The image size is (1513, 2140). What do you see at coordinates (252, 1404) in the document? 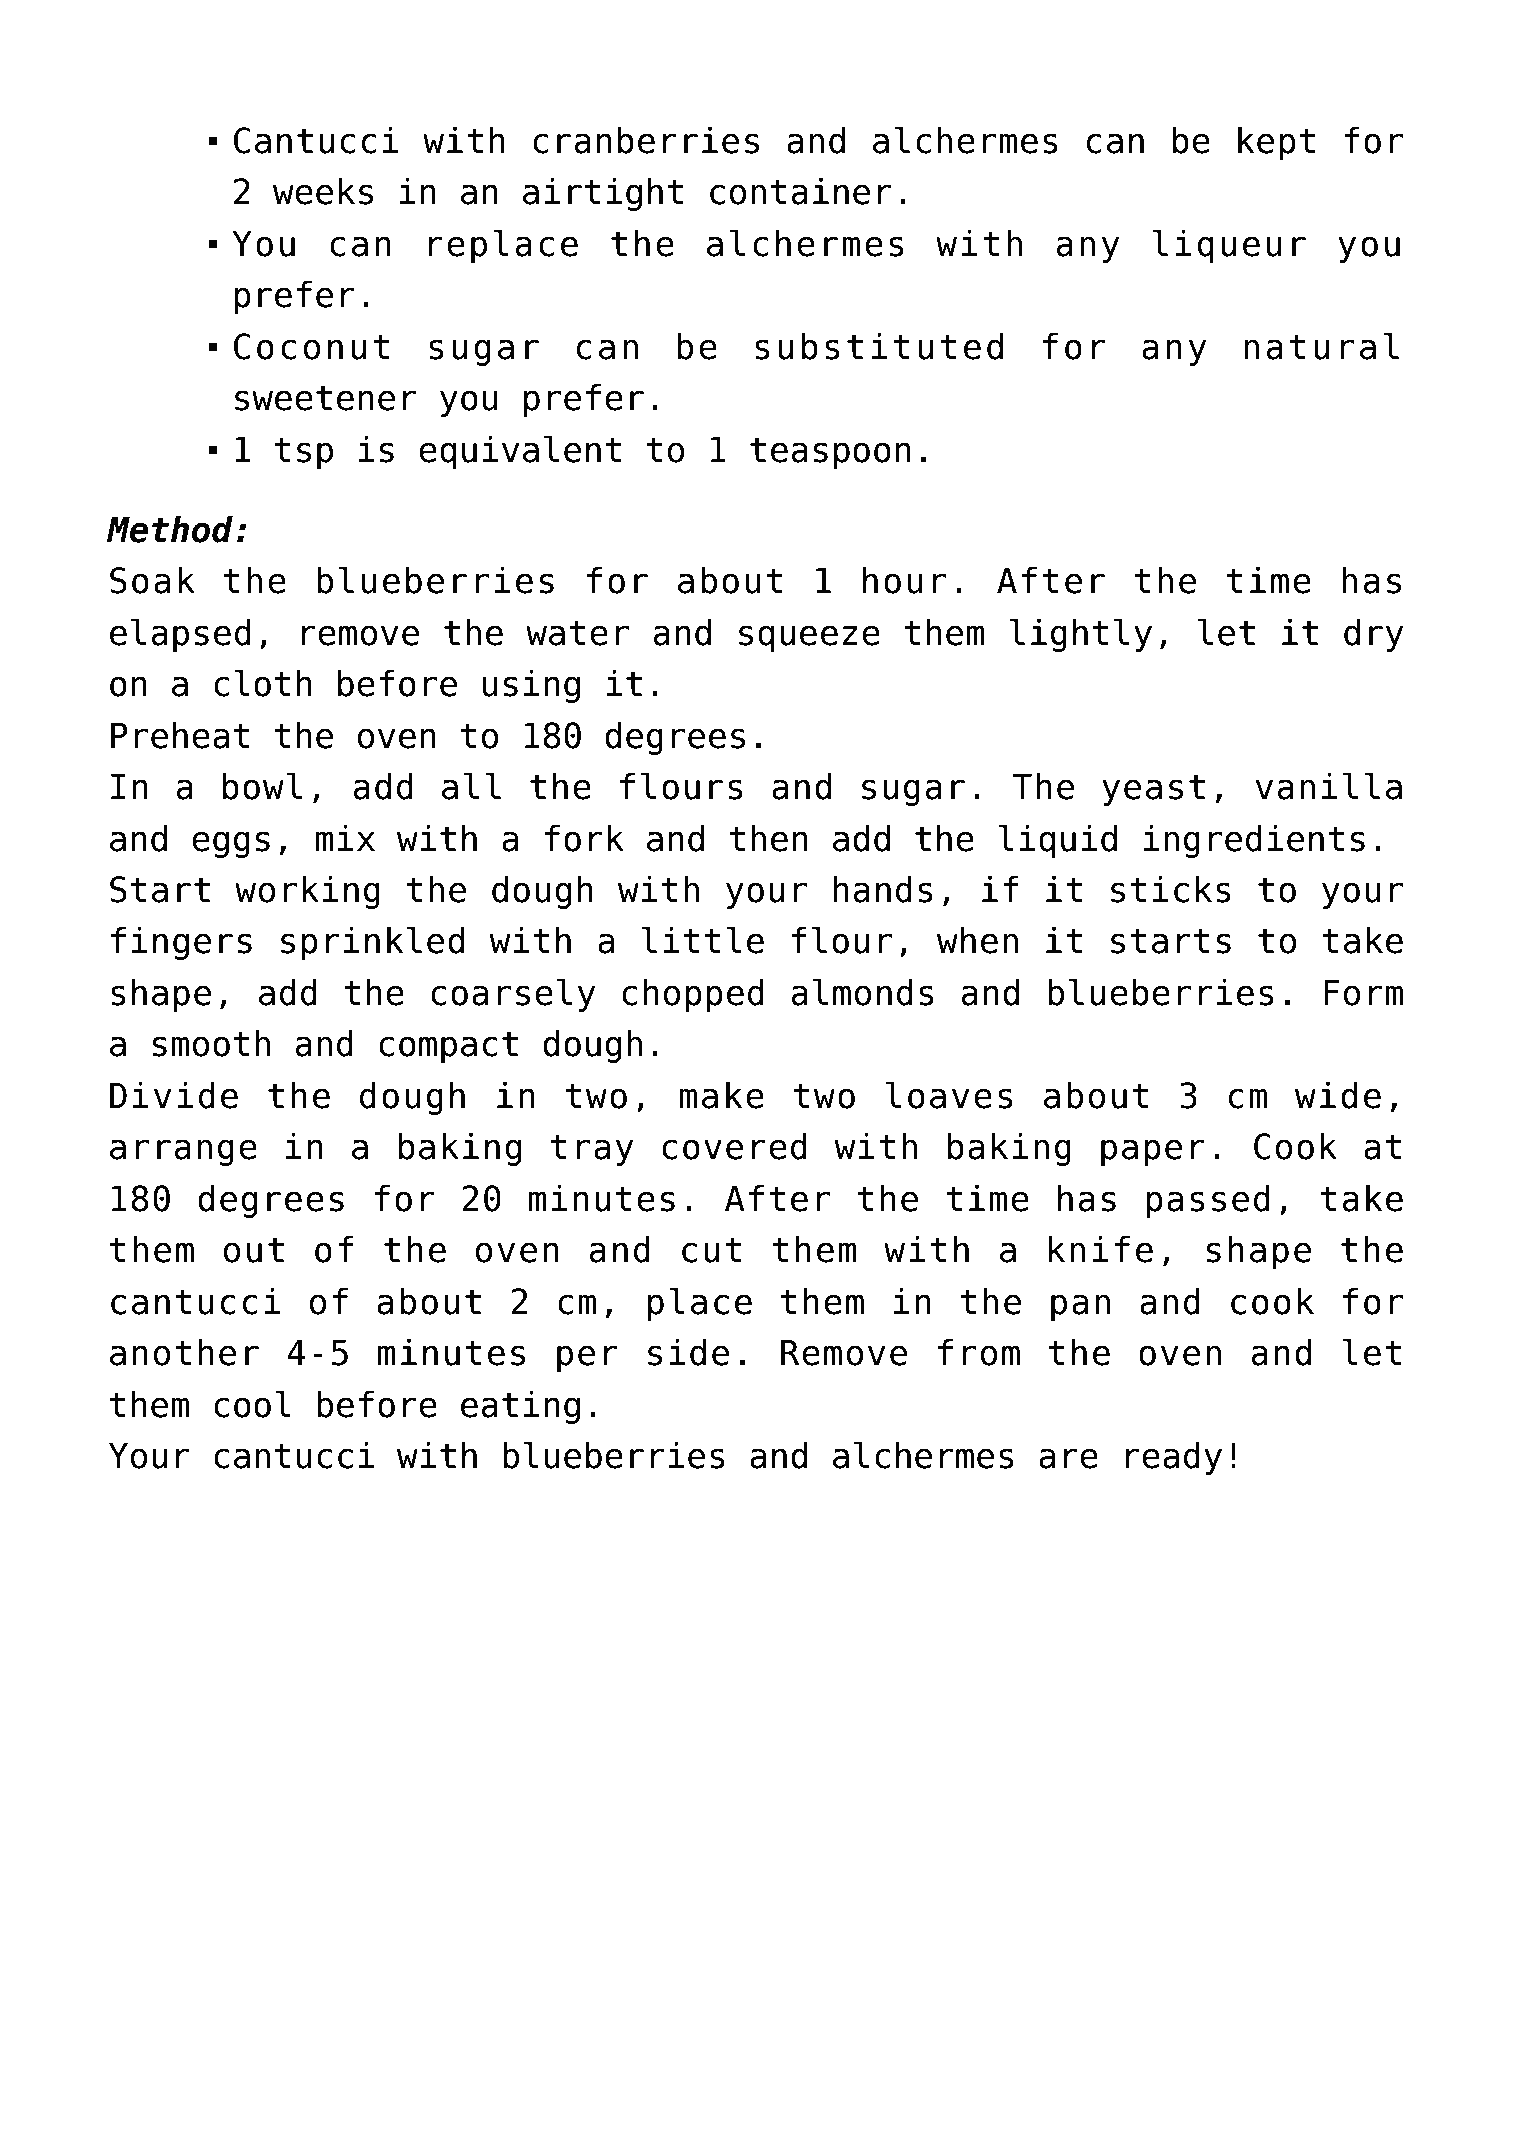
I see `cool` at bounding box center [252, 1404].
